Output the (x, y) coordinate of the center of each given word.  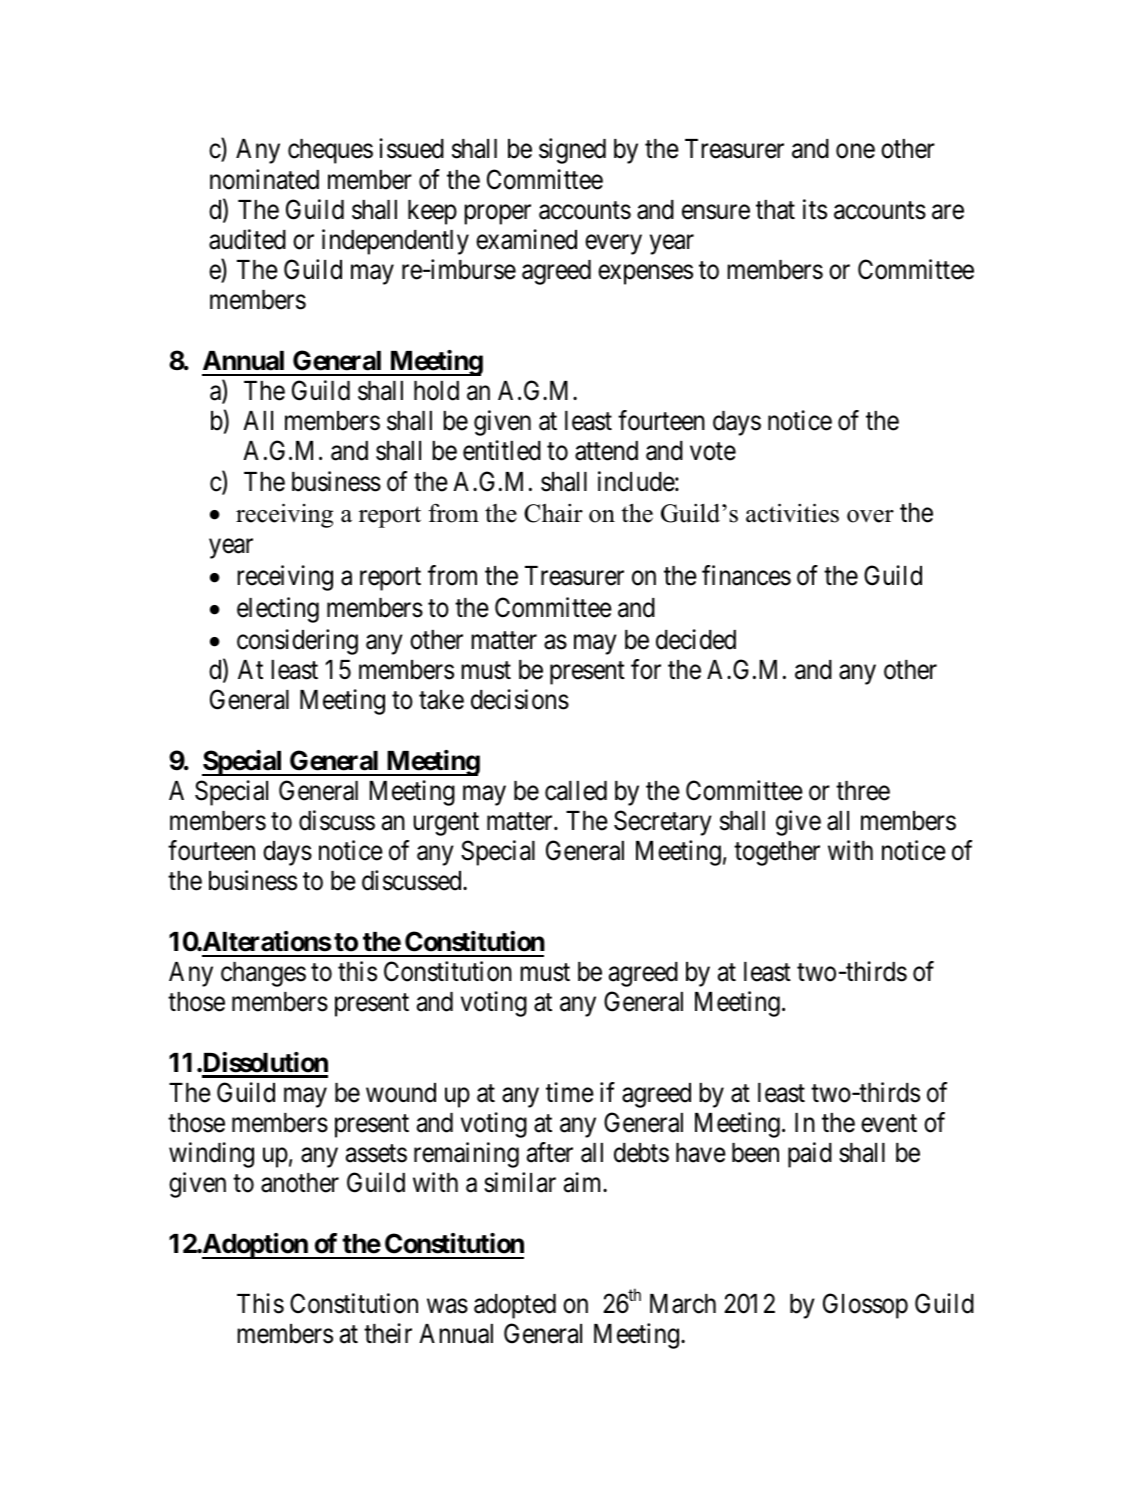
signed (572, 151)
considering (297, 642)
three (863, 791)
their (388, 1333)
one (855, 151)
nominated (264, 179)
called (576, 791)
